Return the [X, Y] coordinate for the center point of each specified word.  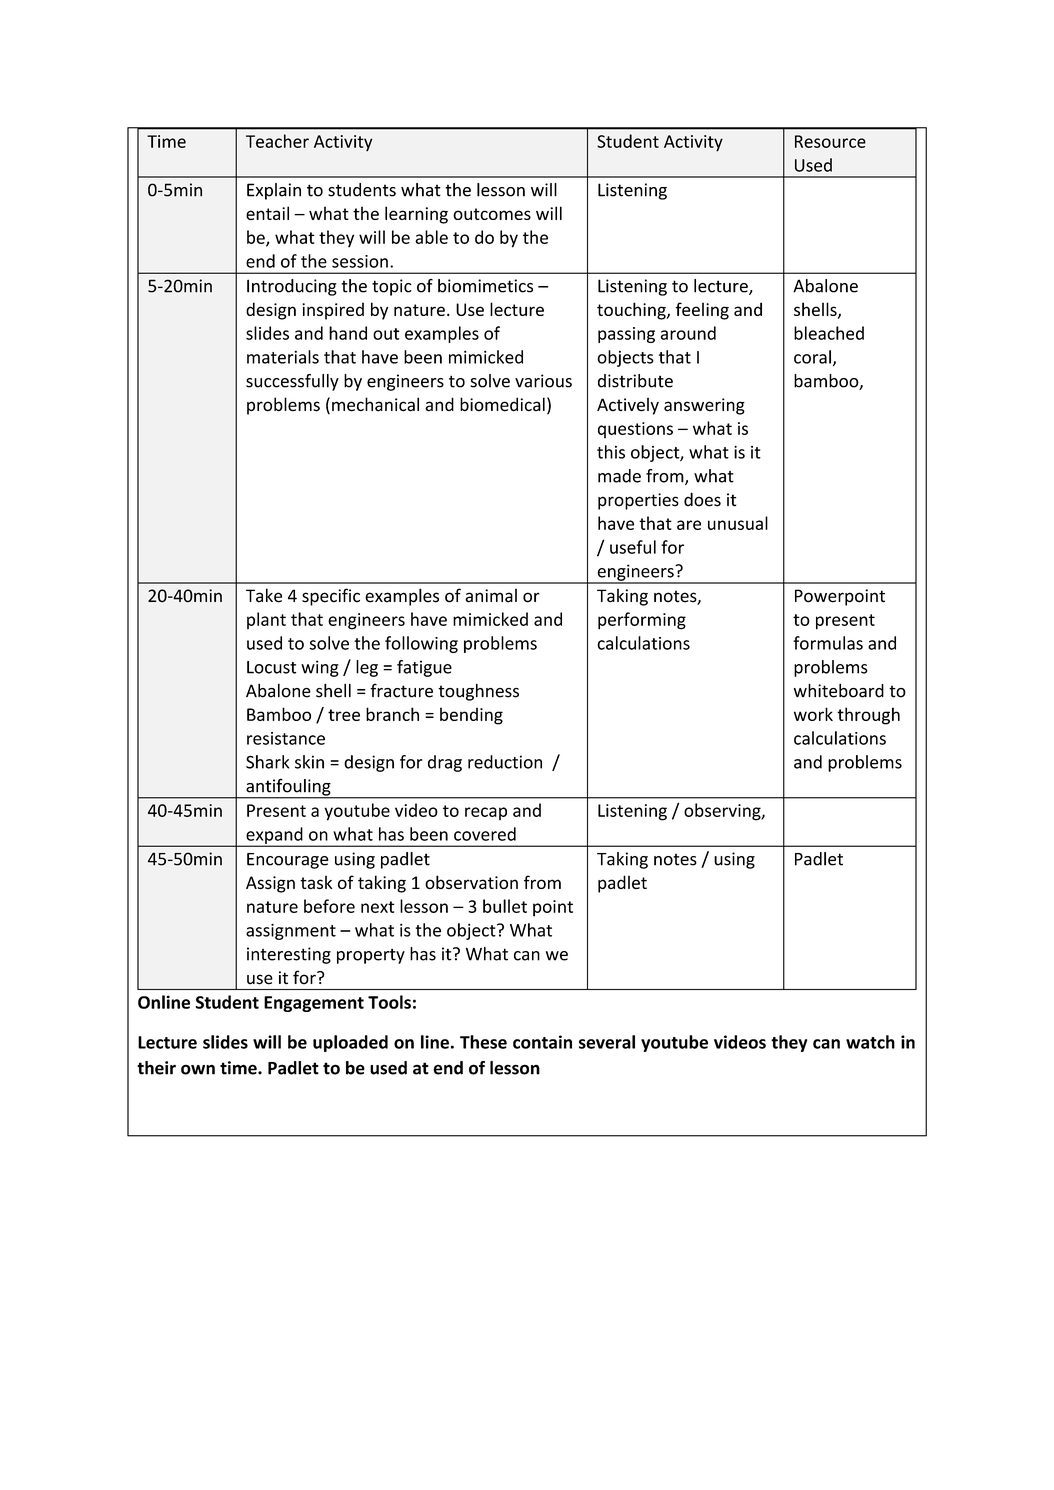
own [198, 1069]
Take [264, 595]
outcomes [492, 214]
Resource [830, 141]
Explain [274, 191]
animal [491, 595]
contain [542, 1042]
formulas [828, 643]
